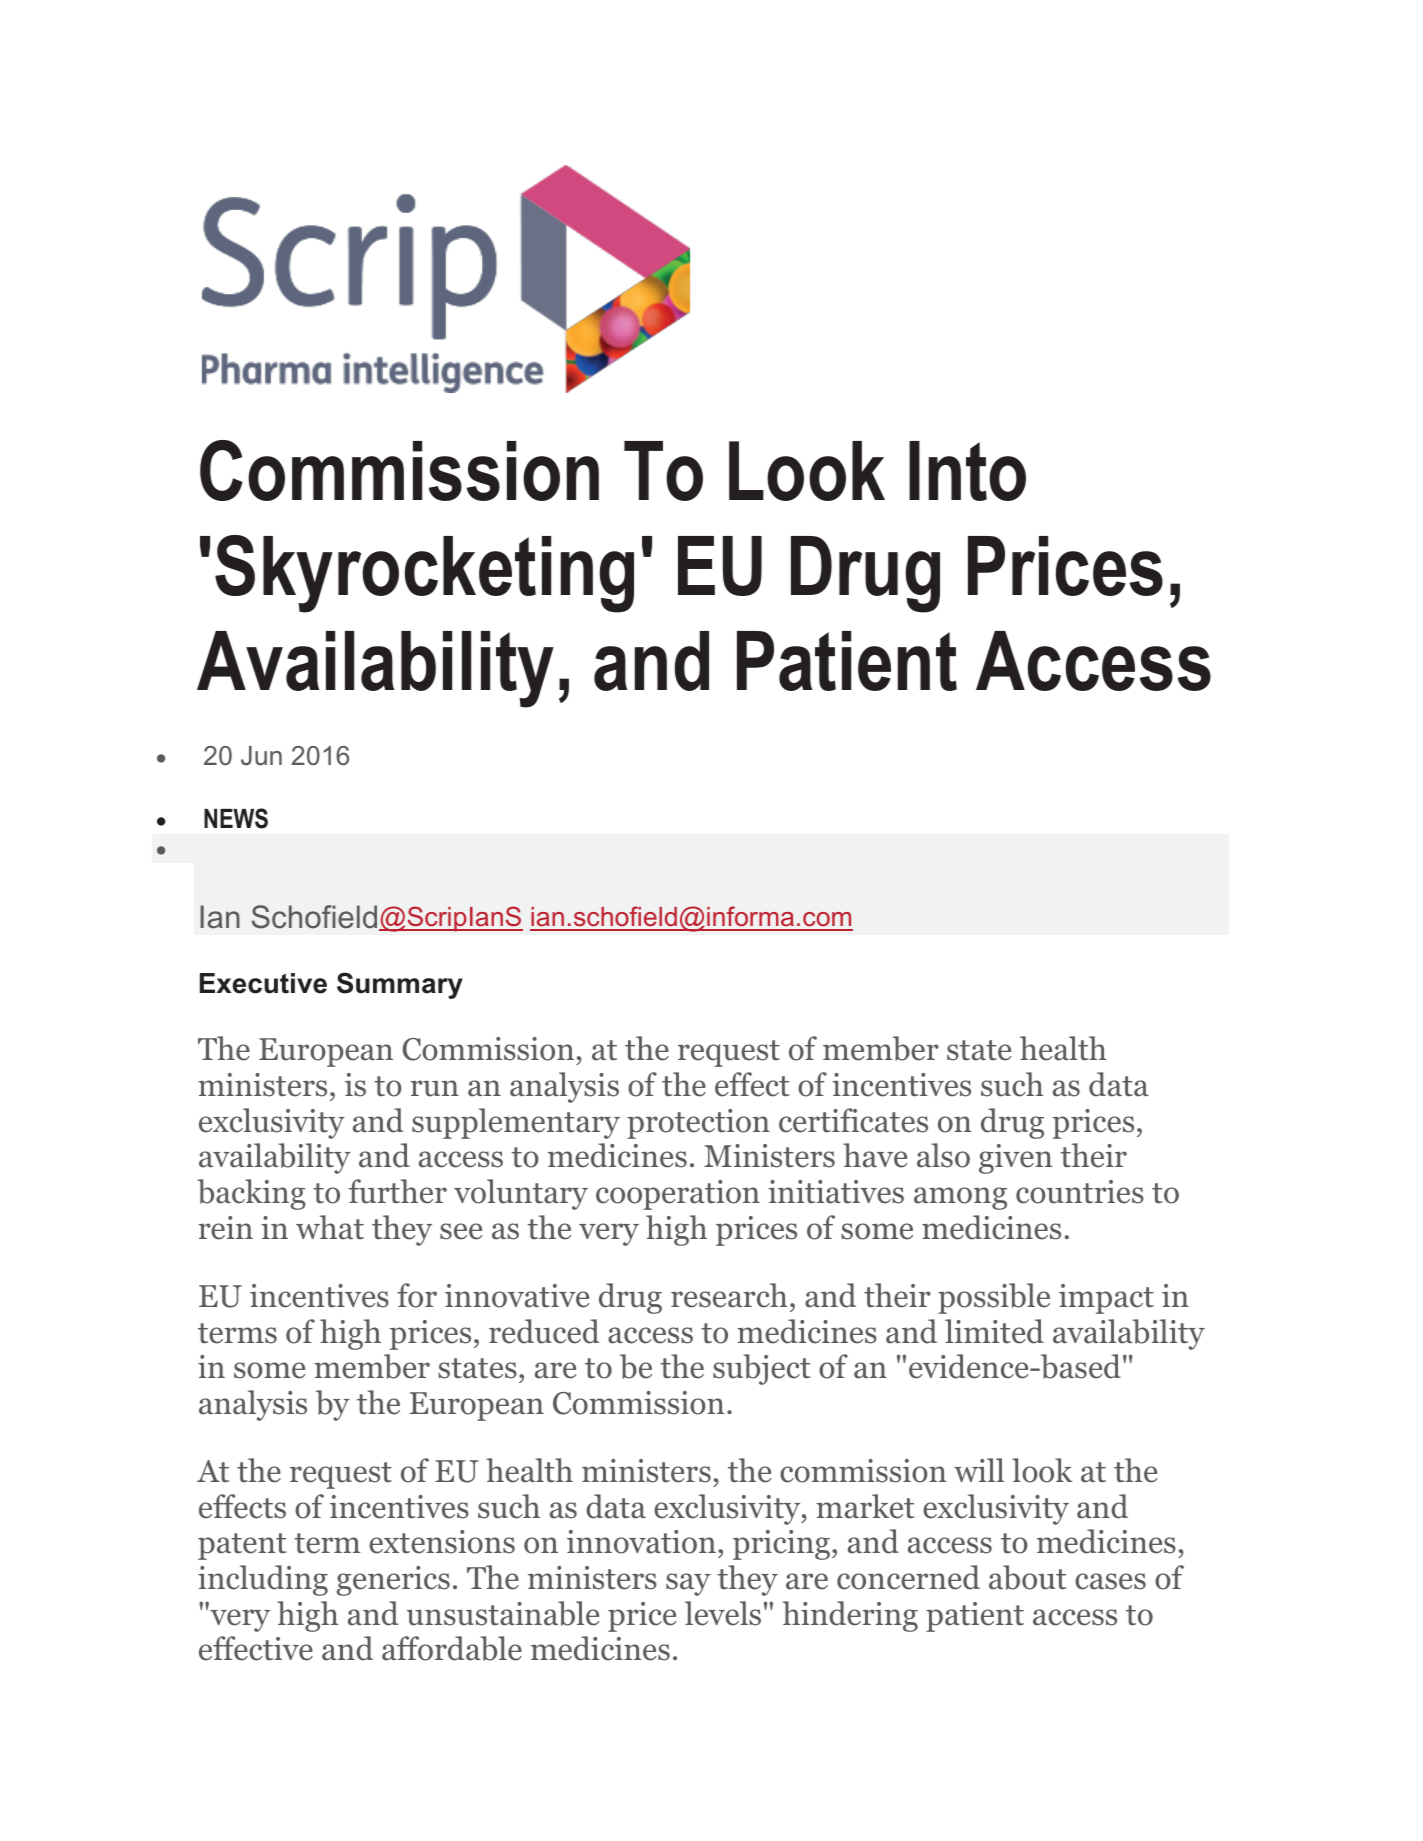 This document has height=1841, width=1423. What do you see at coordinates (393, 1581) in the document?
I see `generics` at bounding box center [393, 1581].
